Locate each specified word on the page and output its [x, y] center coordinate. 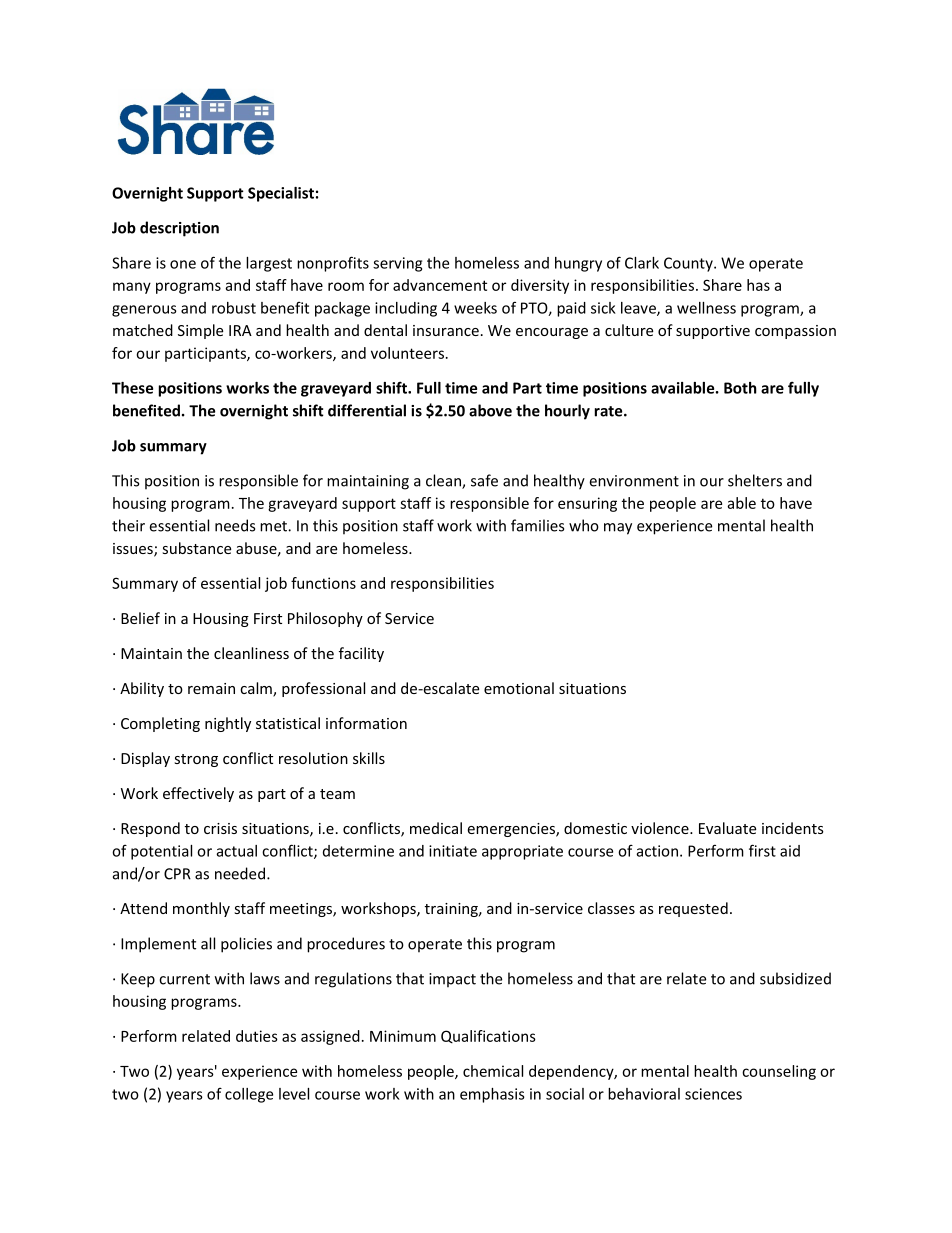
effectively [198, 794]
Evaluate [727, 828]
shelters [755, 480]
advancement [440, 285]
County [689, 264]
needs [235, 525]
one [183, 264]
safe [484, 480]
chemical [493, 1071]
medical [436, 828]
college [249, 1095]
